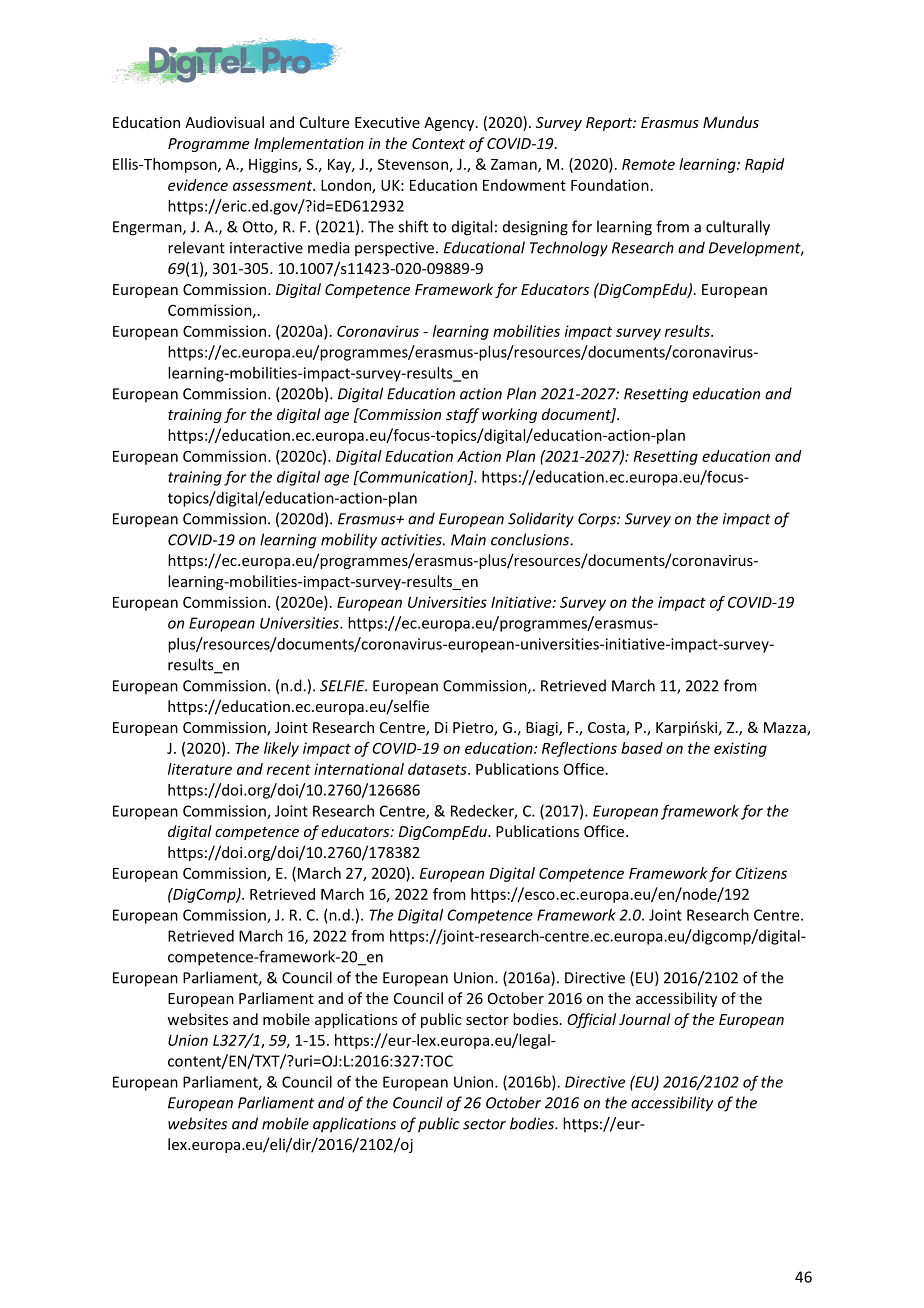 The image size is (924, 1308). What do you see at coordinates (645, 1019) in the image?
I see `Journal` at bounding box center [645, 1019].
